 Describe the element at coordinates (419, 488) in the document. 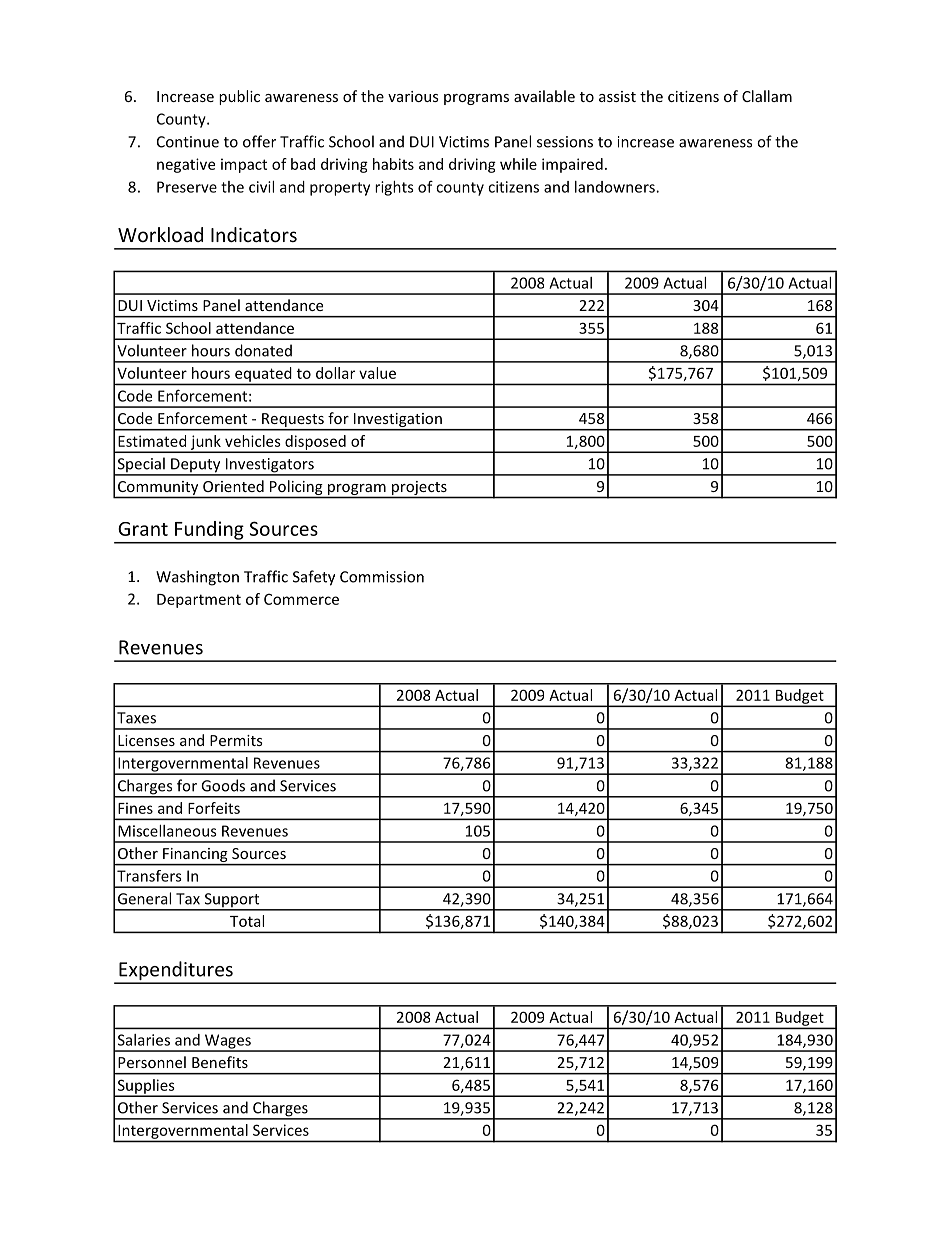

I see `projects` at that location.
